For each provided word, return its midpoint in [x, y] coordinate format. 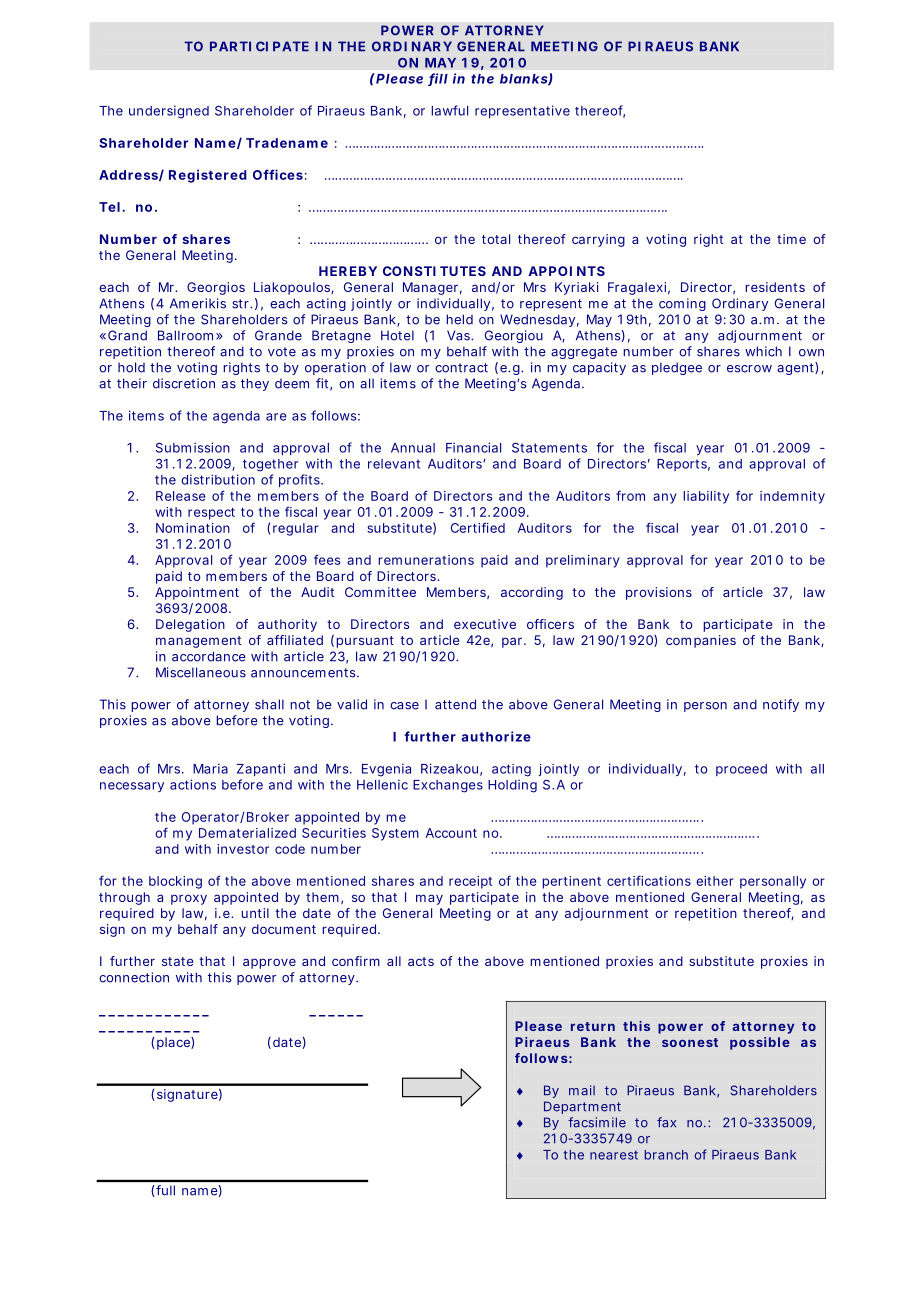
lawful [449, 110]
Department [582, 1107]
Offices [278, 174]
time [791, 239]
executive [485, 624]
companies [701, 641]
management [198, 642]
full [165, 1190]
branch [666, 1155]
